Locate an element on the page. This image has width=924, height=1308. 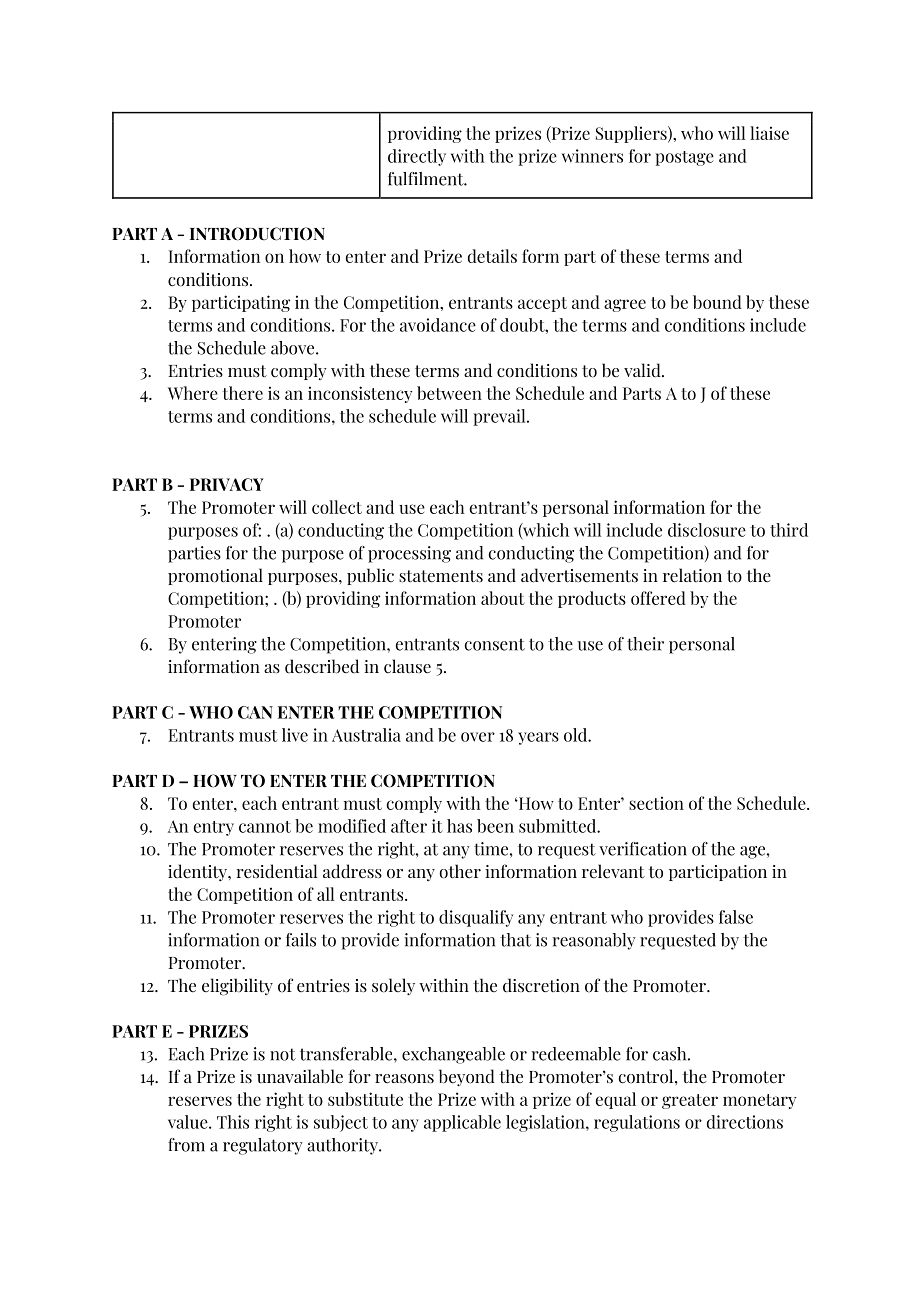
been is located at coordinates (495, 826).
